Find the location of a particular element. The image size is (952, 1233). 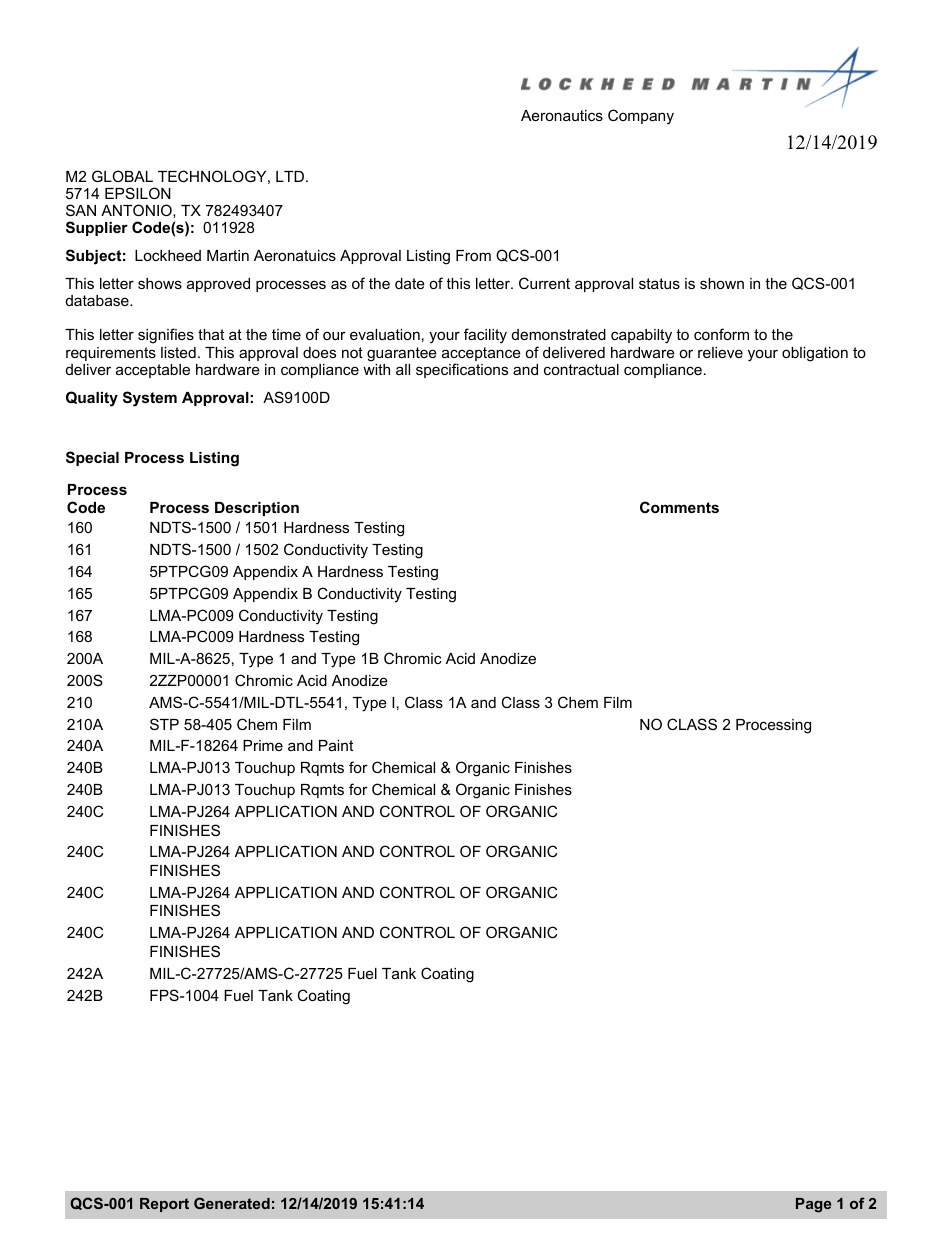

Aeronautics is located at coordinates (562, 115).
